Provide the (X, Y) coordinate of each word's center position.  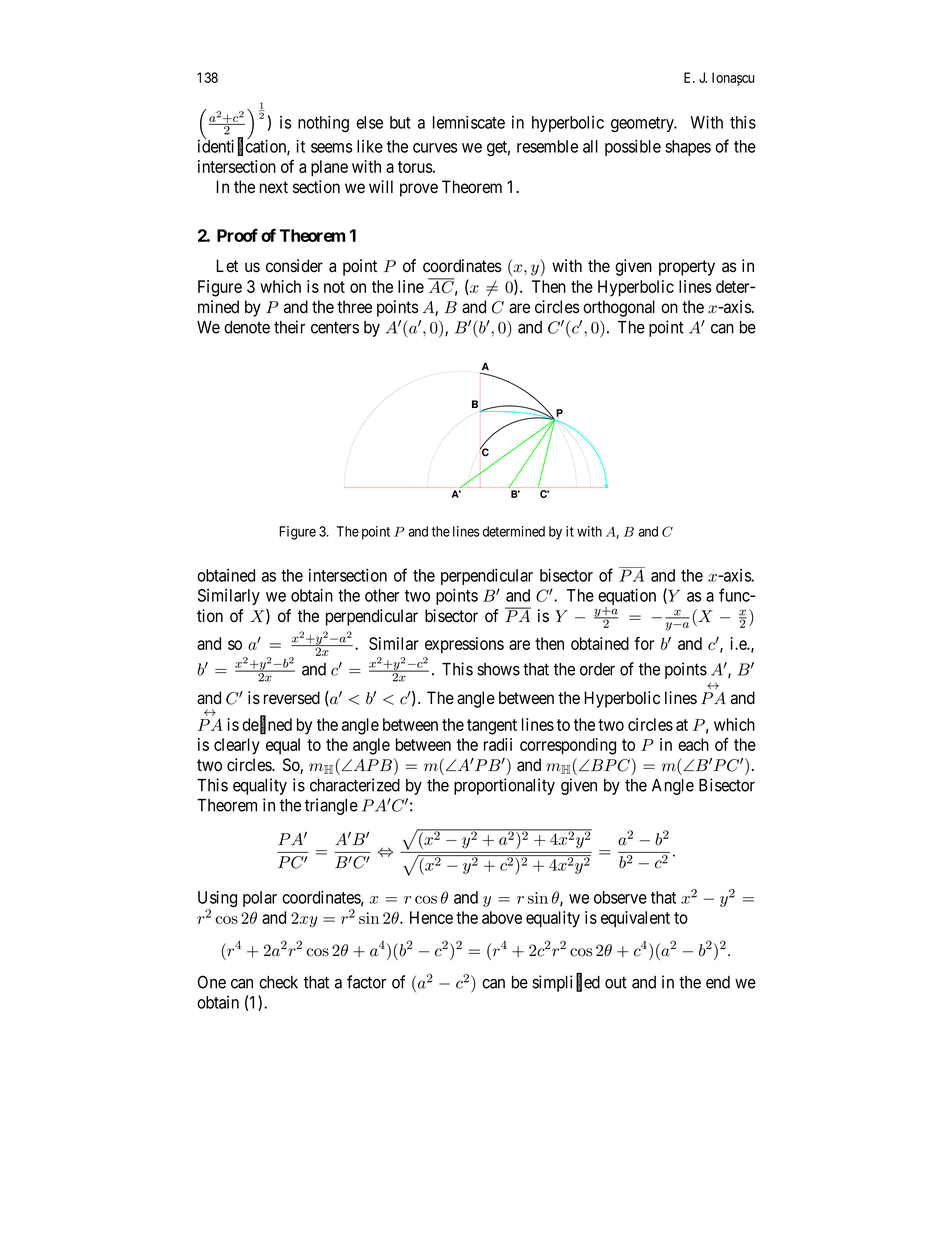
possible (633, 148)
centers (335, 327)
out (616, 982)
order (597, 669)
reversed (292, 698)
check (278, 982)
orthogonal (619, 308)
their (289, 327)
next (274, 187)
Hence (431, 917)
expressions (464, 645)
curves (435, 148)
